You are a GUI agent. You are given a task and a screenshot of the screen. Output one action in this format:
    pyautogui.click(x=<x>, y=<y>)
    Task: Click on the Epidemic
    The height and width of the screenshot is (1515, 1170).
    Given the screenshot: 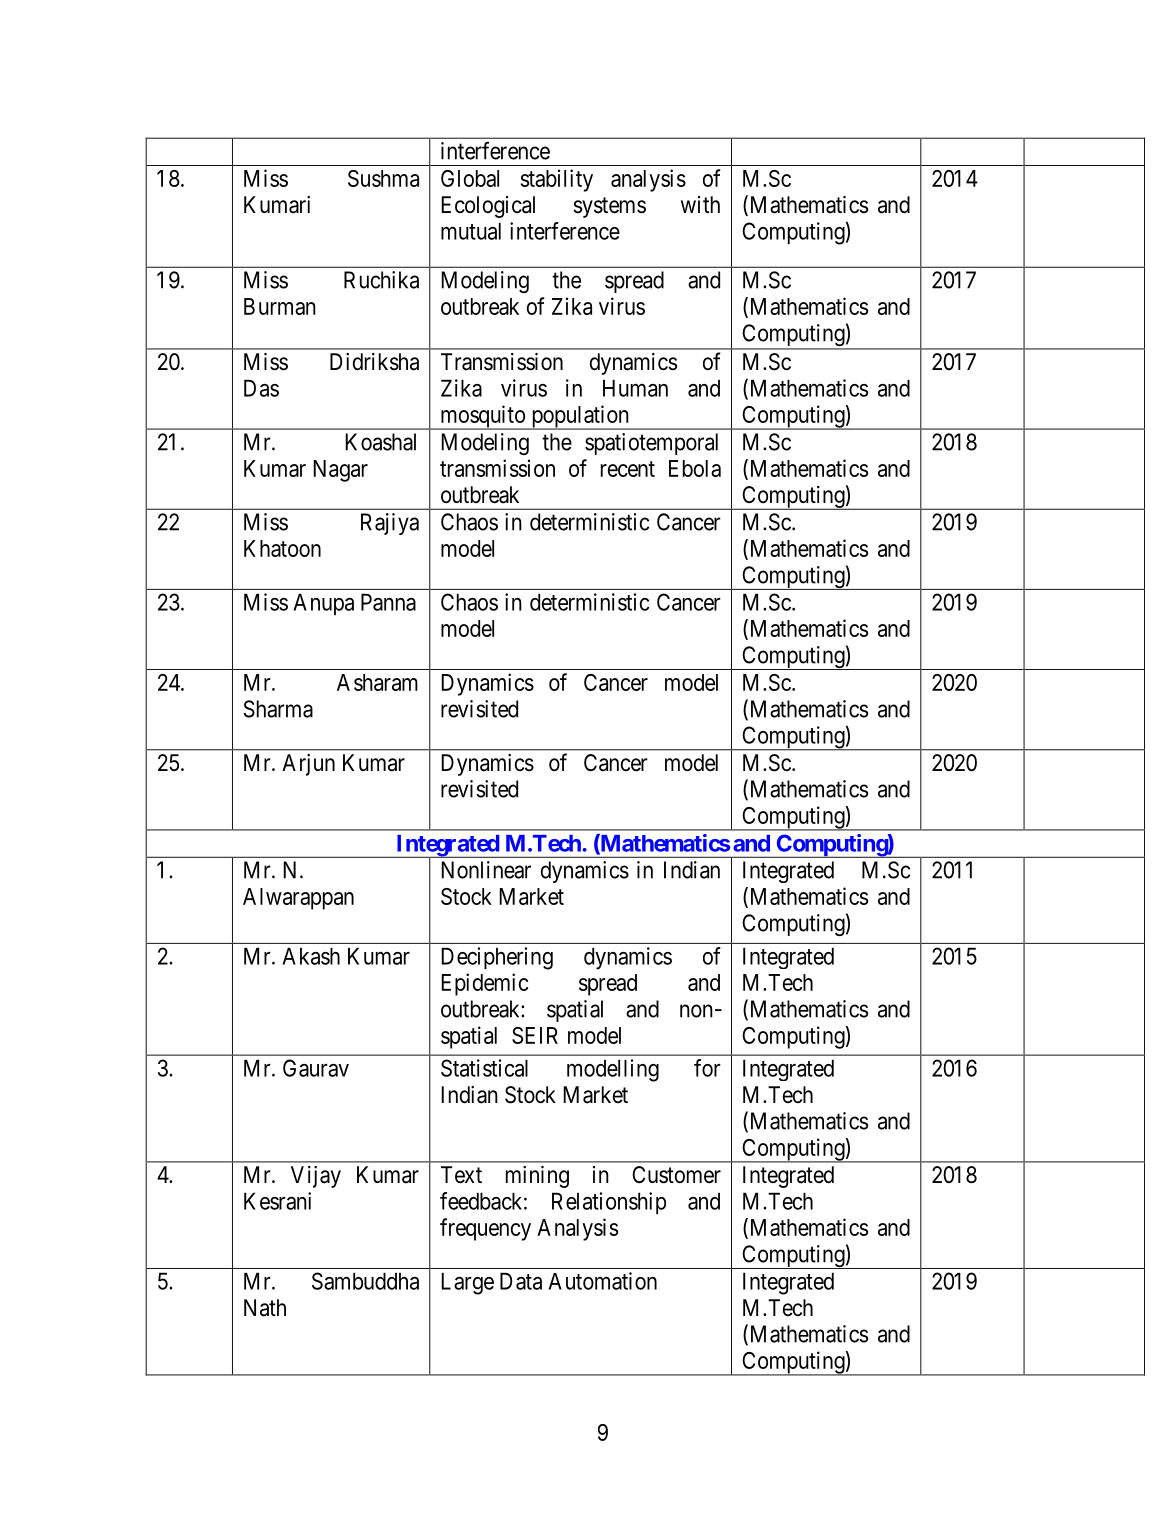 What is the action you would take?
    pyautogui.click(x=484, y=984)
